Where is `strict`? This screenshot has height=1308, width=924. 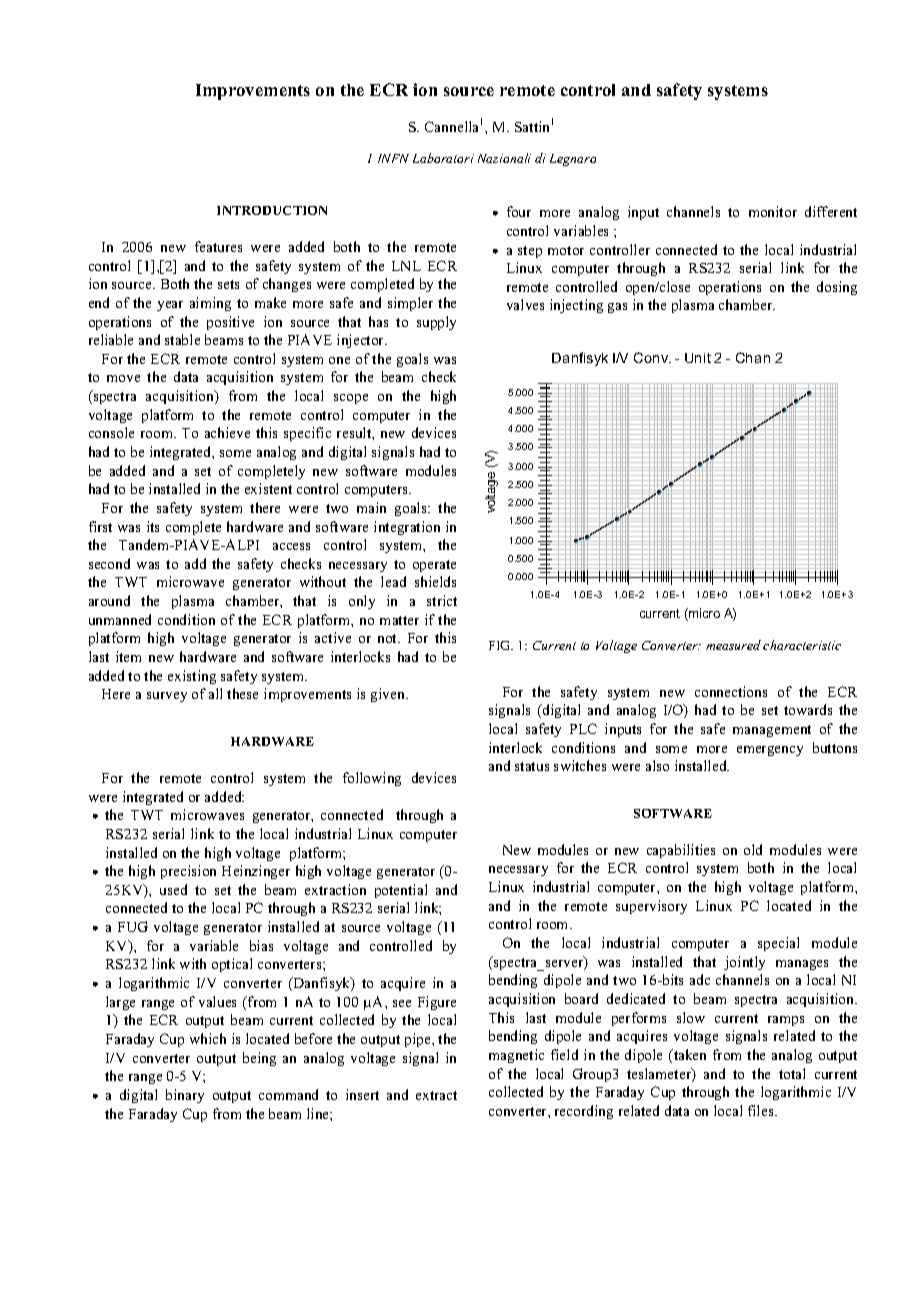 strict is located at coordinates (442, 600).
